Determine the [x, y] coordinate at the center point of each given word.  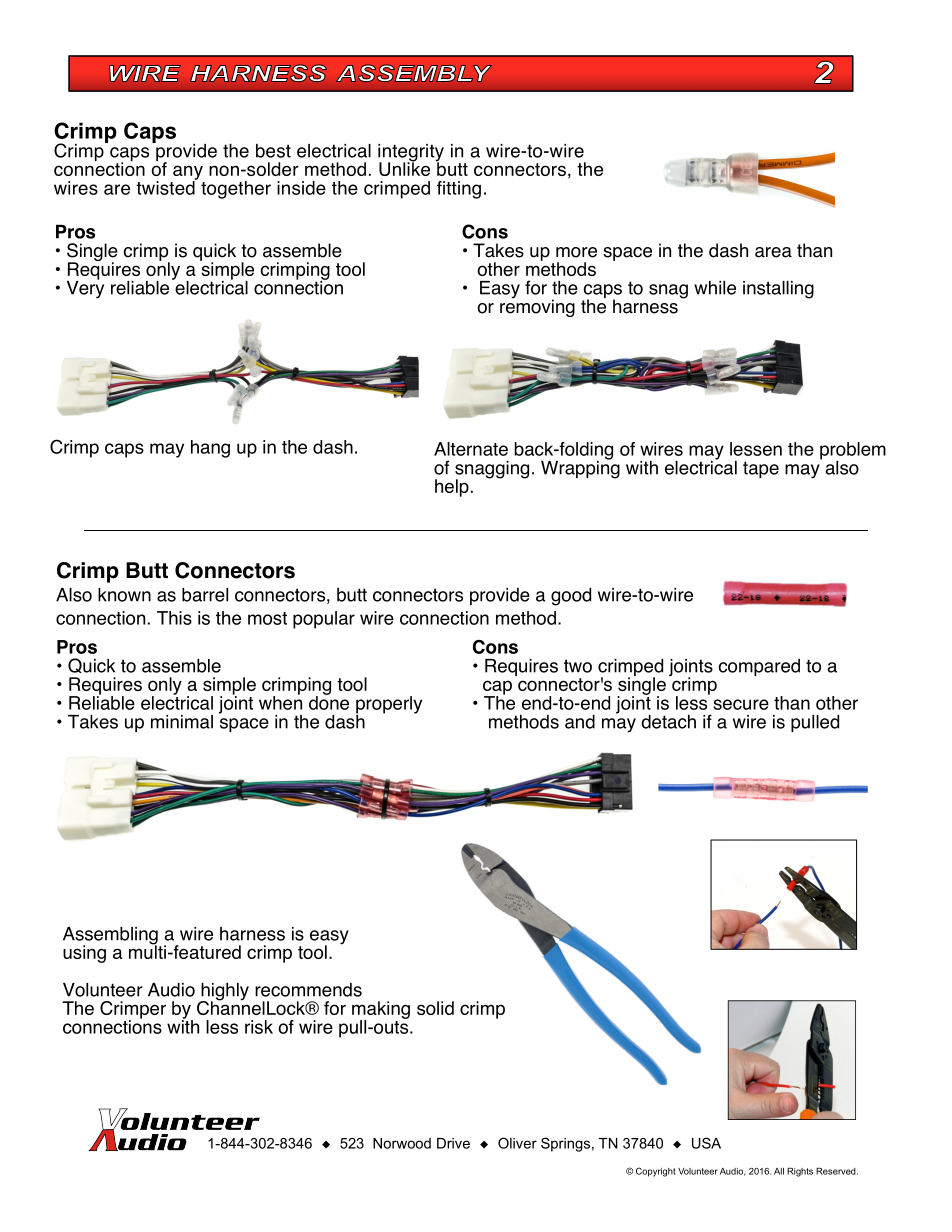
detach [668, 722]
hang [210, 449]
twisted [166, 186]
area [773, 252]
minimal [182, 722]
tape [761, 469]
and [580, 722]
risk [259, 1027]
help [452, 488]
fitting [459, 190]
